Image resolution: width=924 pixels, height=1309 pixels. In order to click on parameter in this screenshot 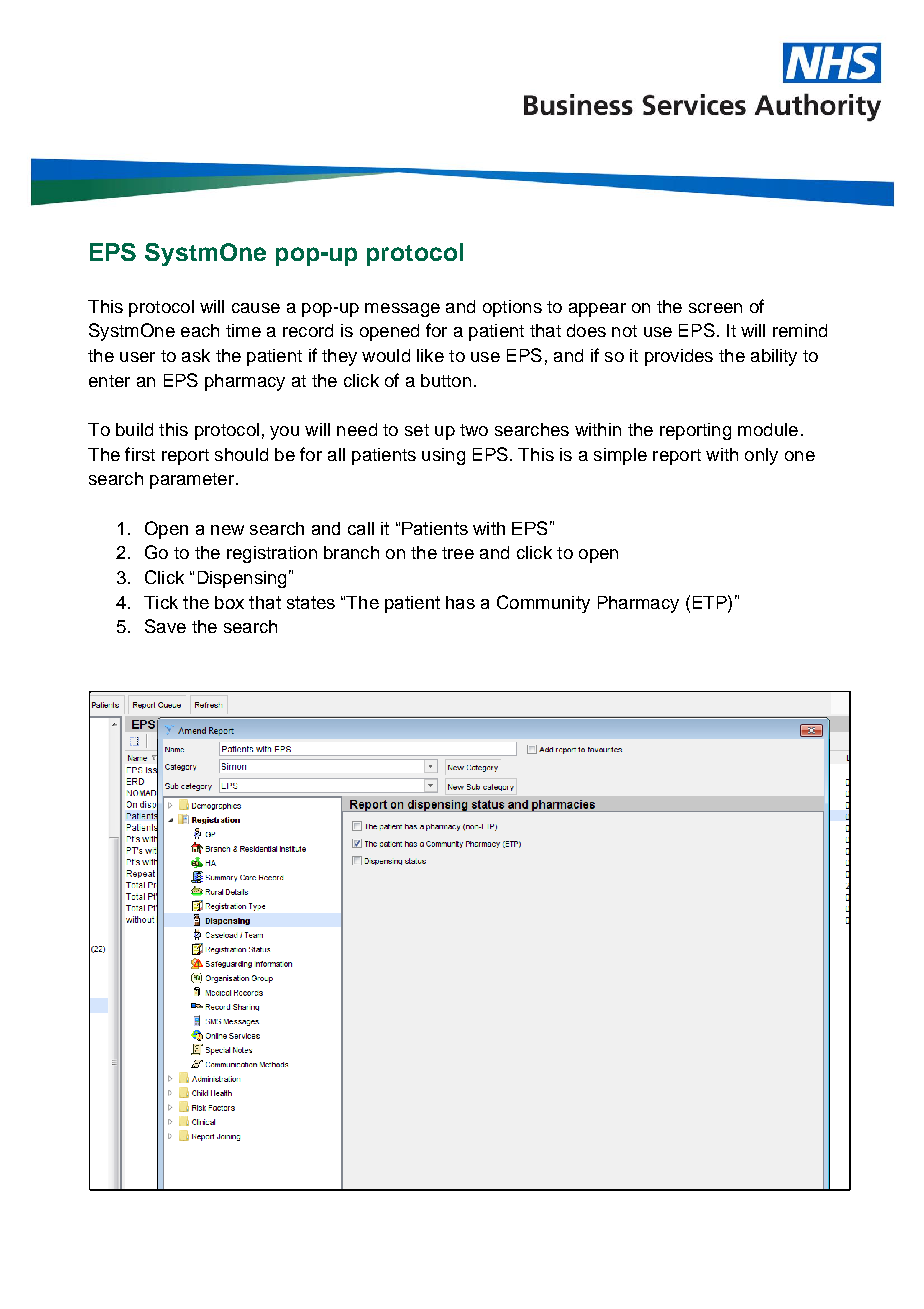, I will do `click(192, 481)`.
